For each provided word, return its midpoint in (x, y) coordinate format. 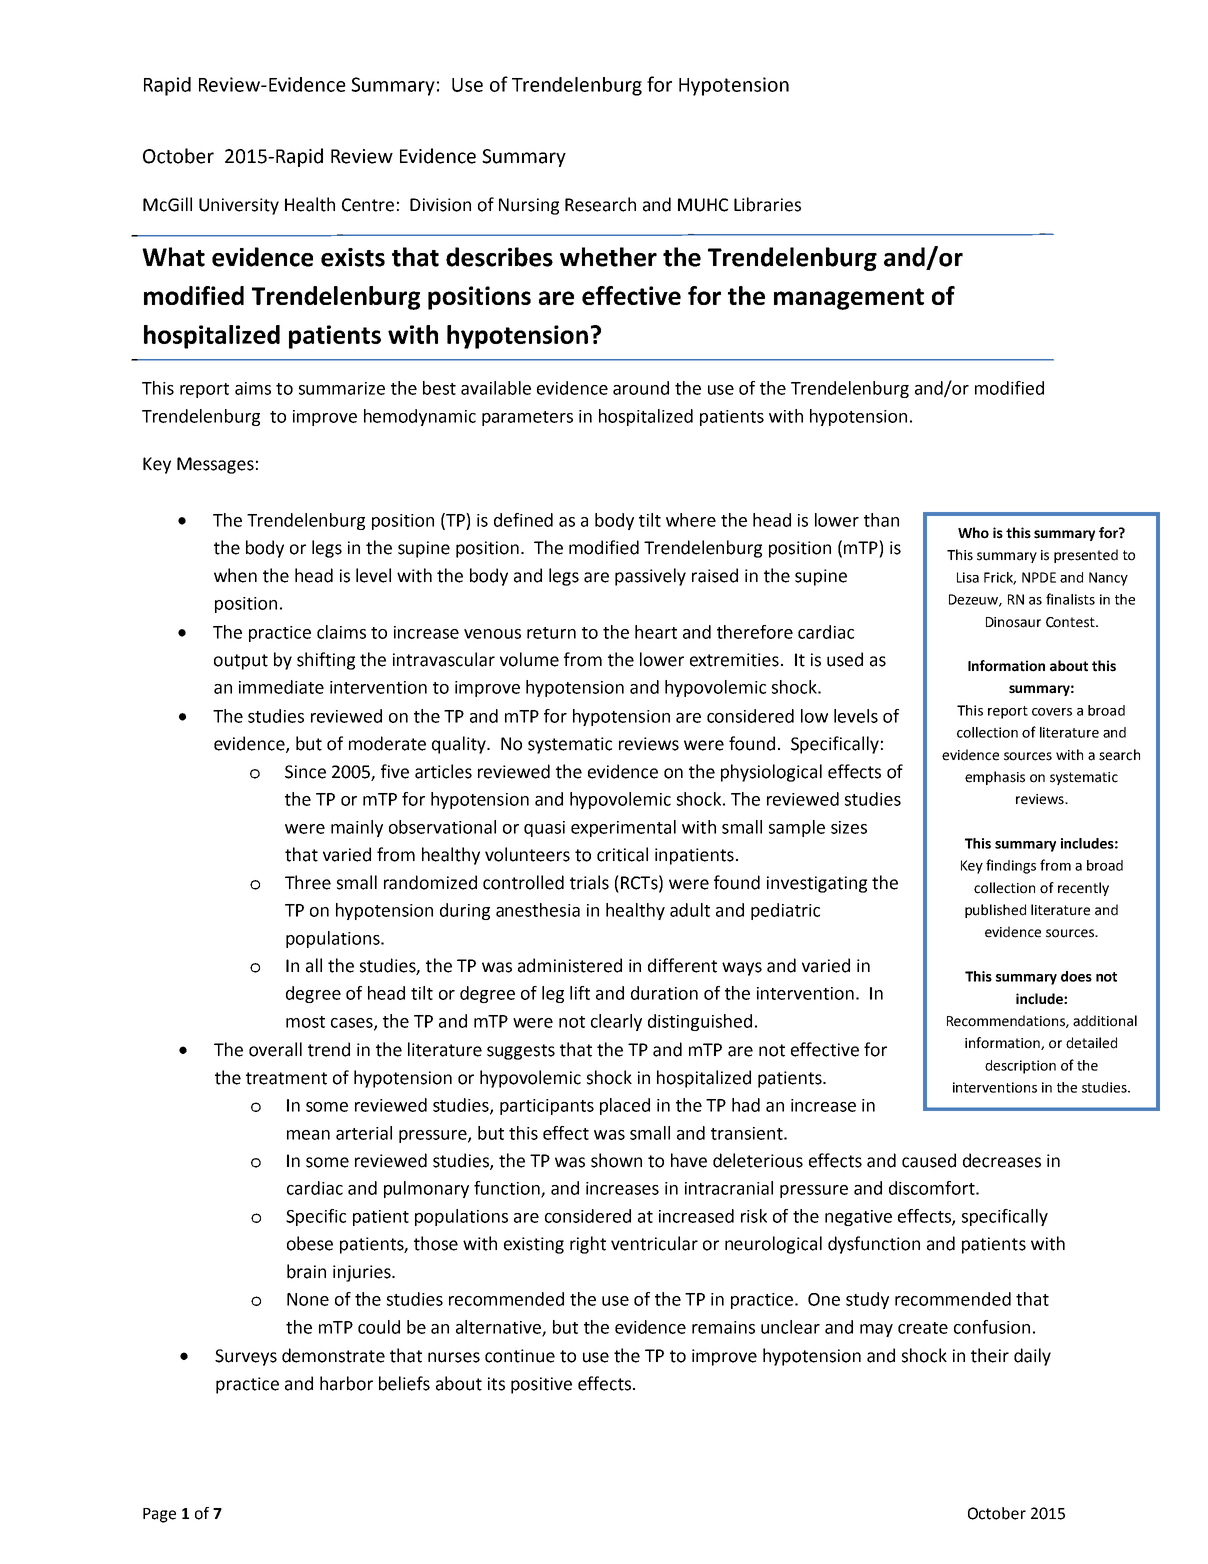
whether (608, 257)
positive (541, 1385)
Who (973, 533)
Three (308, 882)
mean (308, 1135)
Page (159, 1515)
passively (650, 577)
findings (1011, 866)
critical (622, 854)
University (239, 206)
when (235, 575)
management (849, 299)
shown (616, 1160)
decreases (1002, 1160)
